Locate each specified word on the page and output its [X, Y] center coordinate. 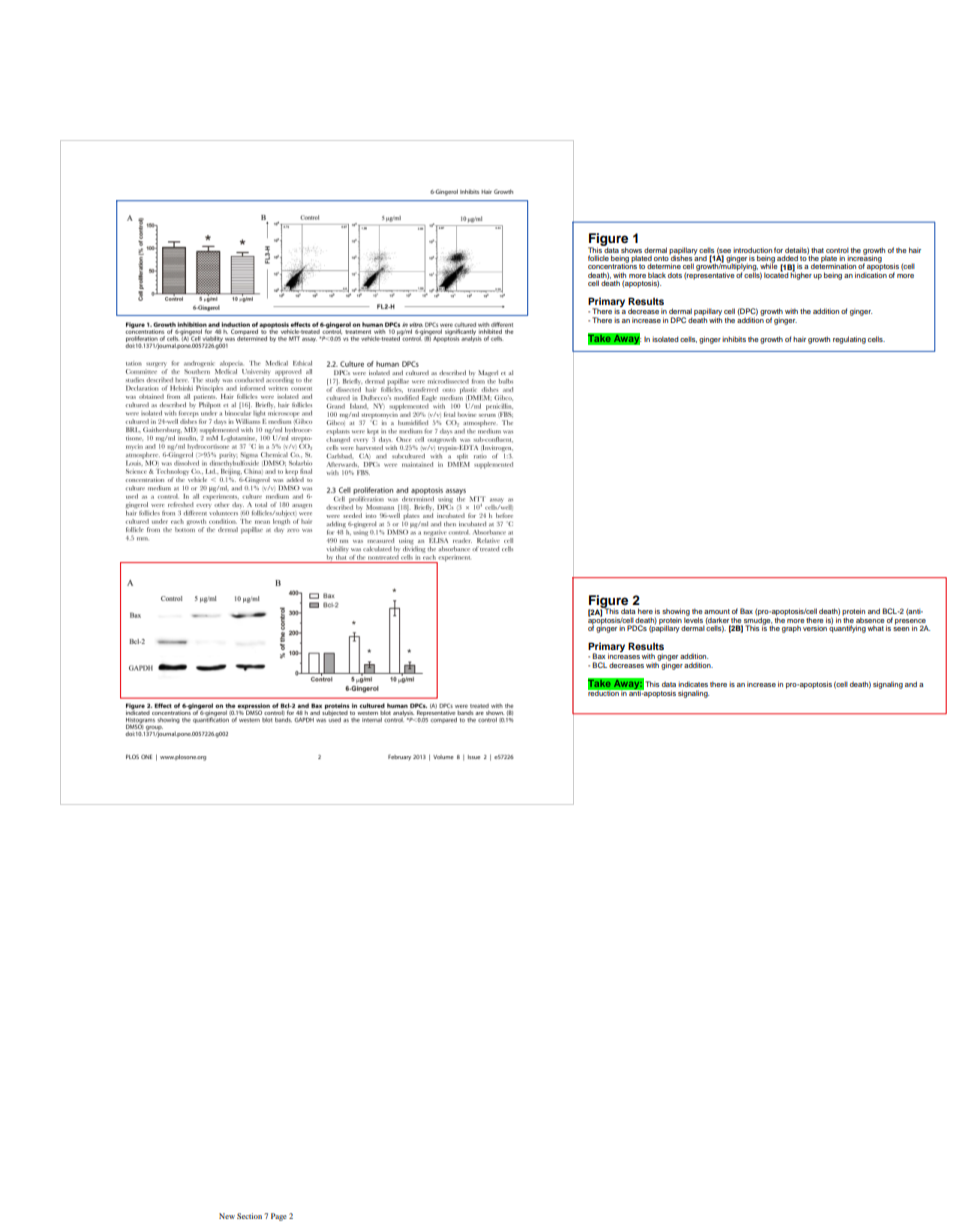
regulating [849, 340]
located [776, 274]
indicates [693, 684]
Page [279, 1217]
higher [801, 275]
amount [717, 611]
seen [901, 629]
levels [693, 619]
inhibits [734, 339]
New [227, 1216]
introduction [752, 250]
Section [249, 1216]
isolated [665, 339]
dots [675, 275]
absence [870, 620]
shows [631, 250]
